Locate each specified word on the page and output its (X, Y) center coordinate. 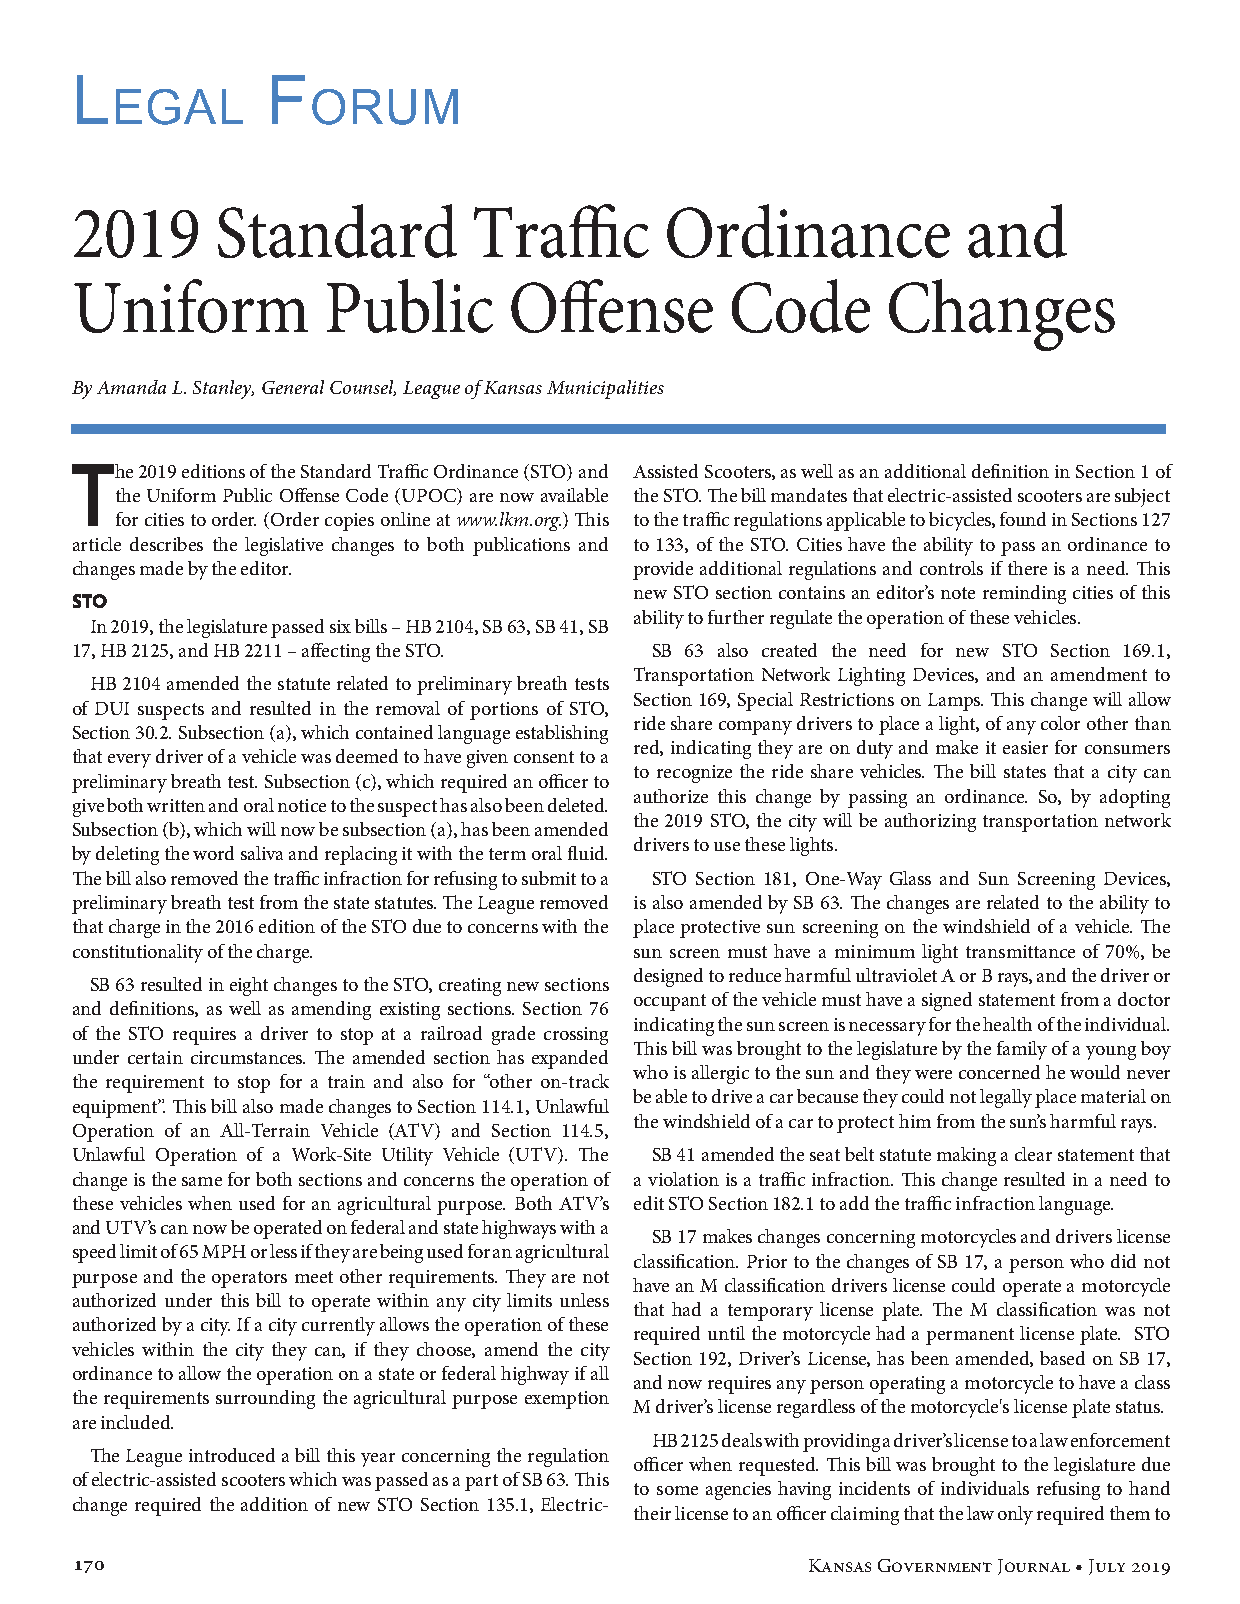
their (652, 1513)
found (1023, 519)
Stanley (223, 389)
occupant (670, 1002)
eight (249, 986)
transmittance (1020, 951)
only (1015, 1515)
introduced (232, 1455)
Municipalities (605, 389)
